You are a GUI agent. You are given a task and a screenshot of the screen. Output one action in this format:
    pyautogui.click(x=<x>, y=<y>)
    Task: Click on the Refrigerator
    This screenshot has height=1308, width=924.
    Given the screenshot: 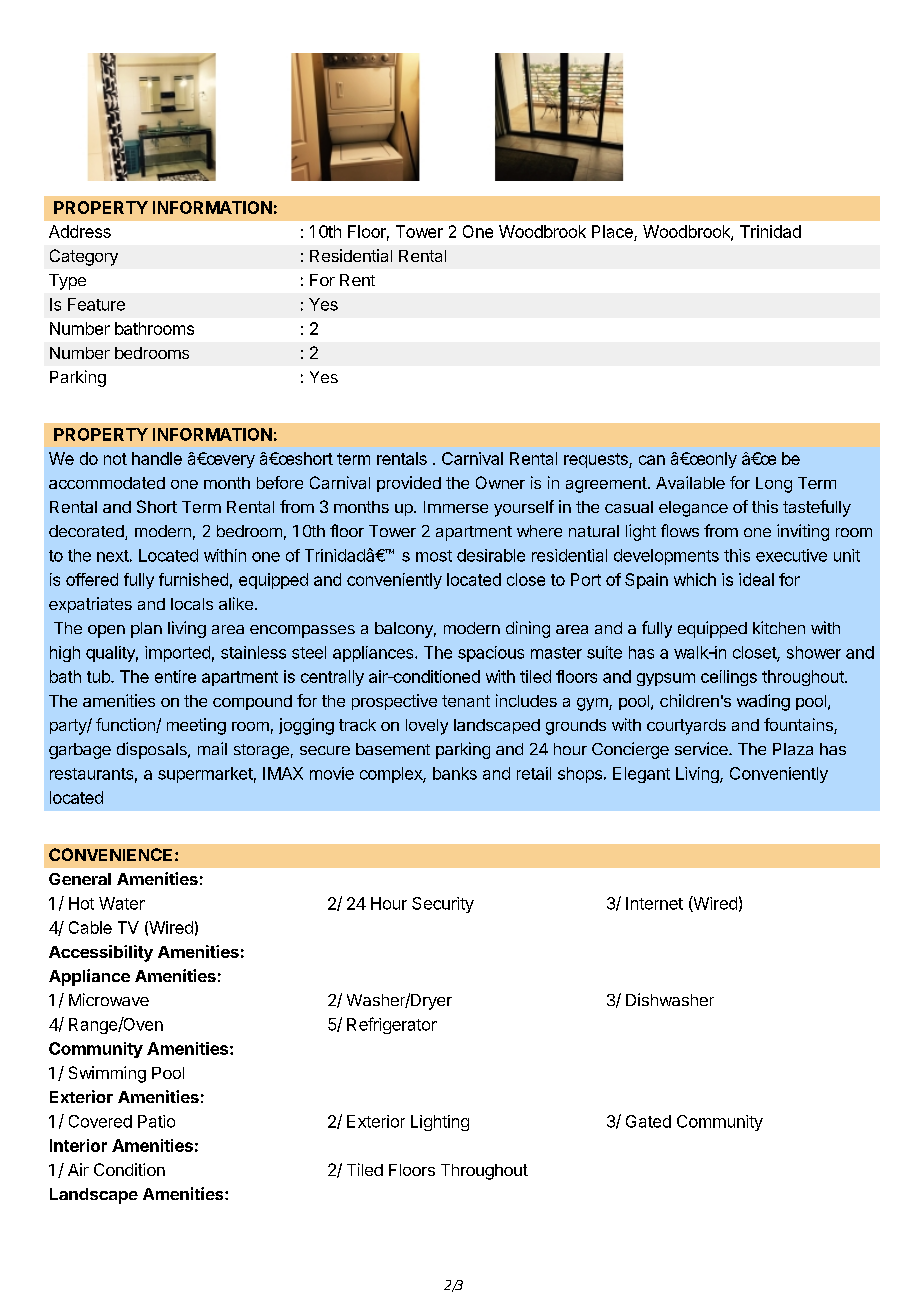 What is the action you would take?
    pyautogui.click(x=392, y=1025)
